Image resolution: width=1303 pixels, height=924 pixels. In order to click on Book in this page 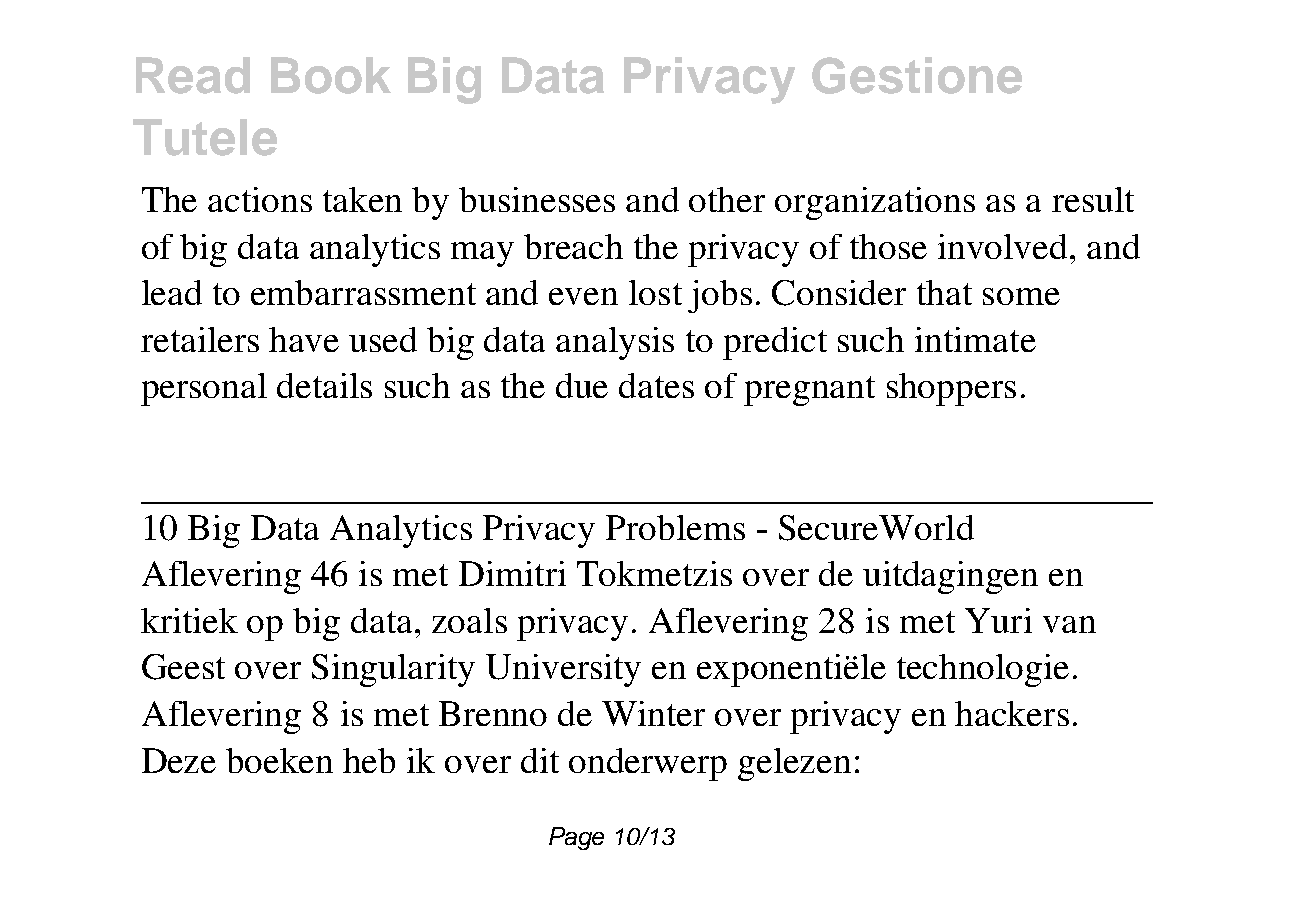, I will do `click(331, 75)`.
